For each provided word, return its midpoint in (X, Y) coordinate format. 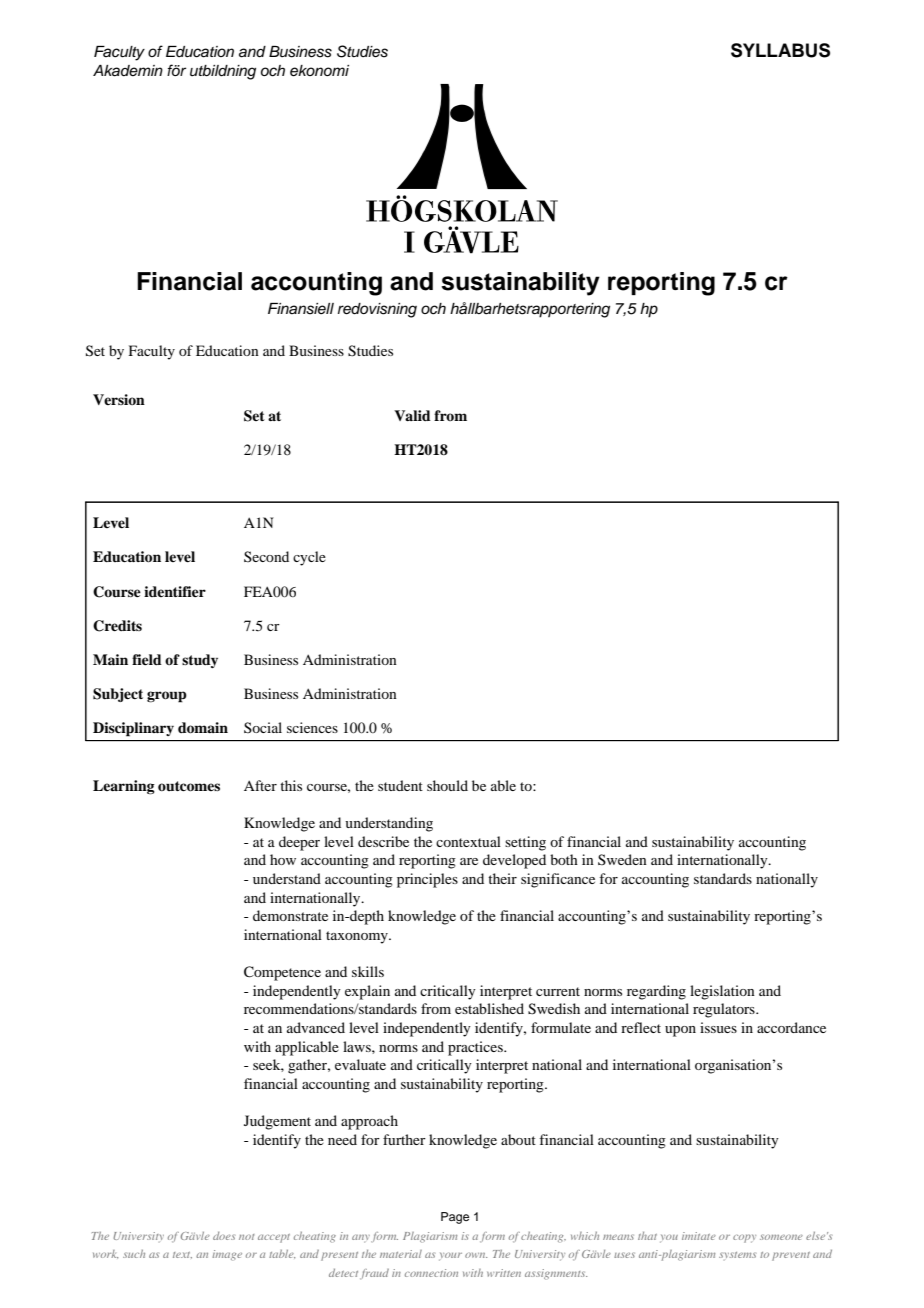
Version (119, 399)
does (224, 1236)
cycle (309, 558)
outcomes (189, 786)
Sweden (622, 859)
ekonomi (319, 71)
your (450, 1256)
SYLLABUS (780, 50)
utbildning (223, 72)
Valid (412, 415)
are (469, 861)
